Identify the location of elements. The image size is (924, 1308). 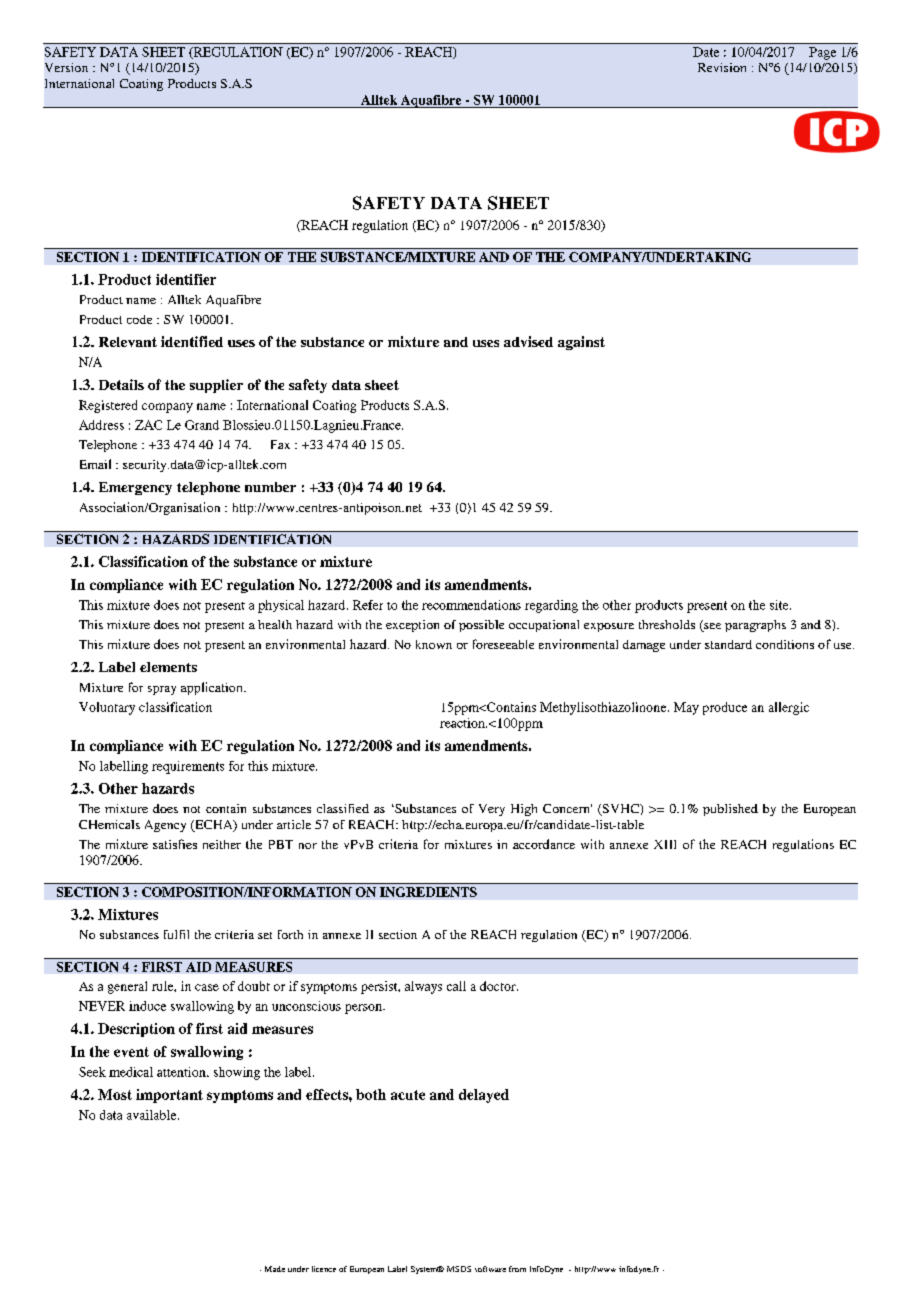
(168, 667).
